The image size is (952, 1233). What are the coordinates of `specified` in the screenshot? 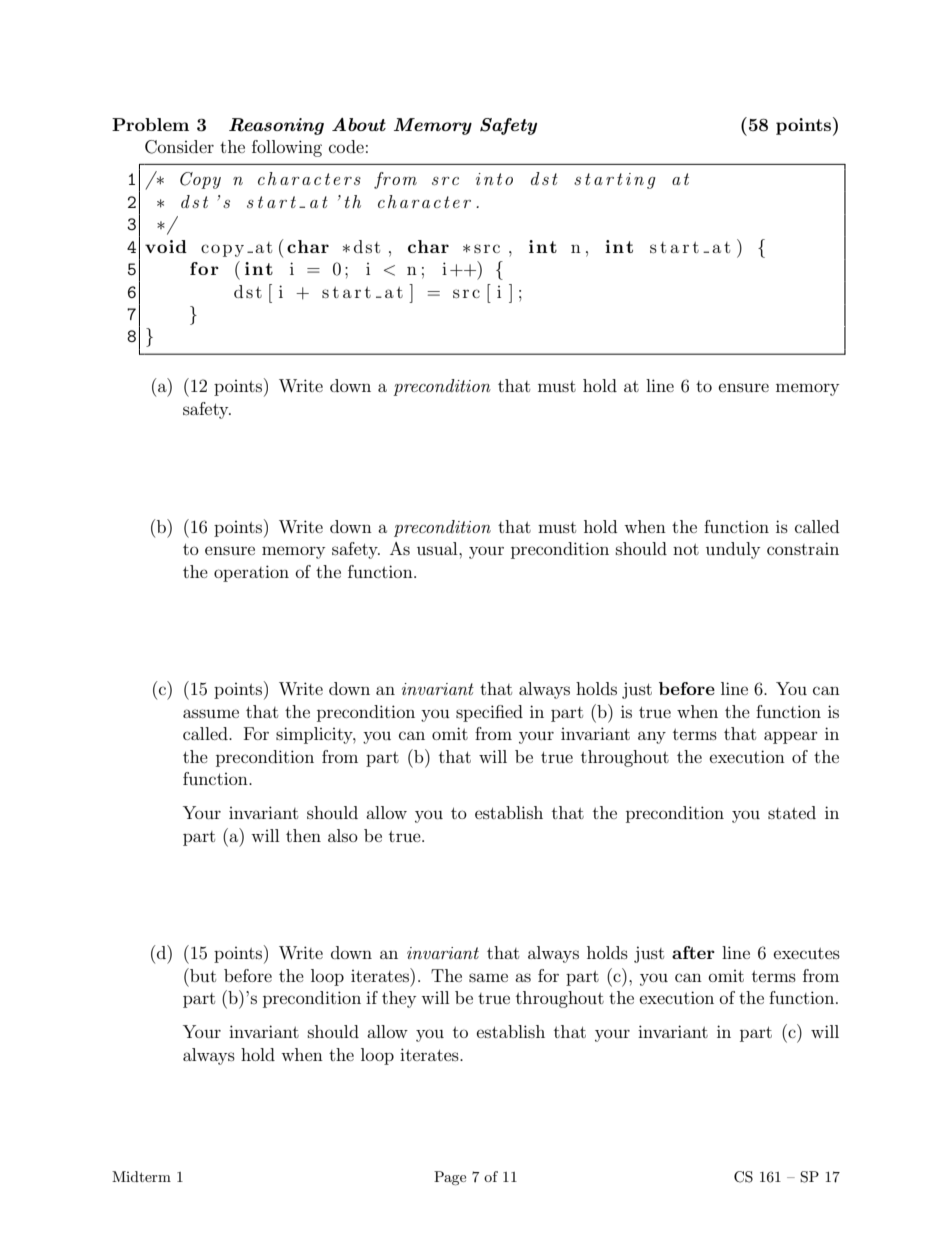 It's located at (489, 713).
